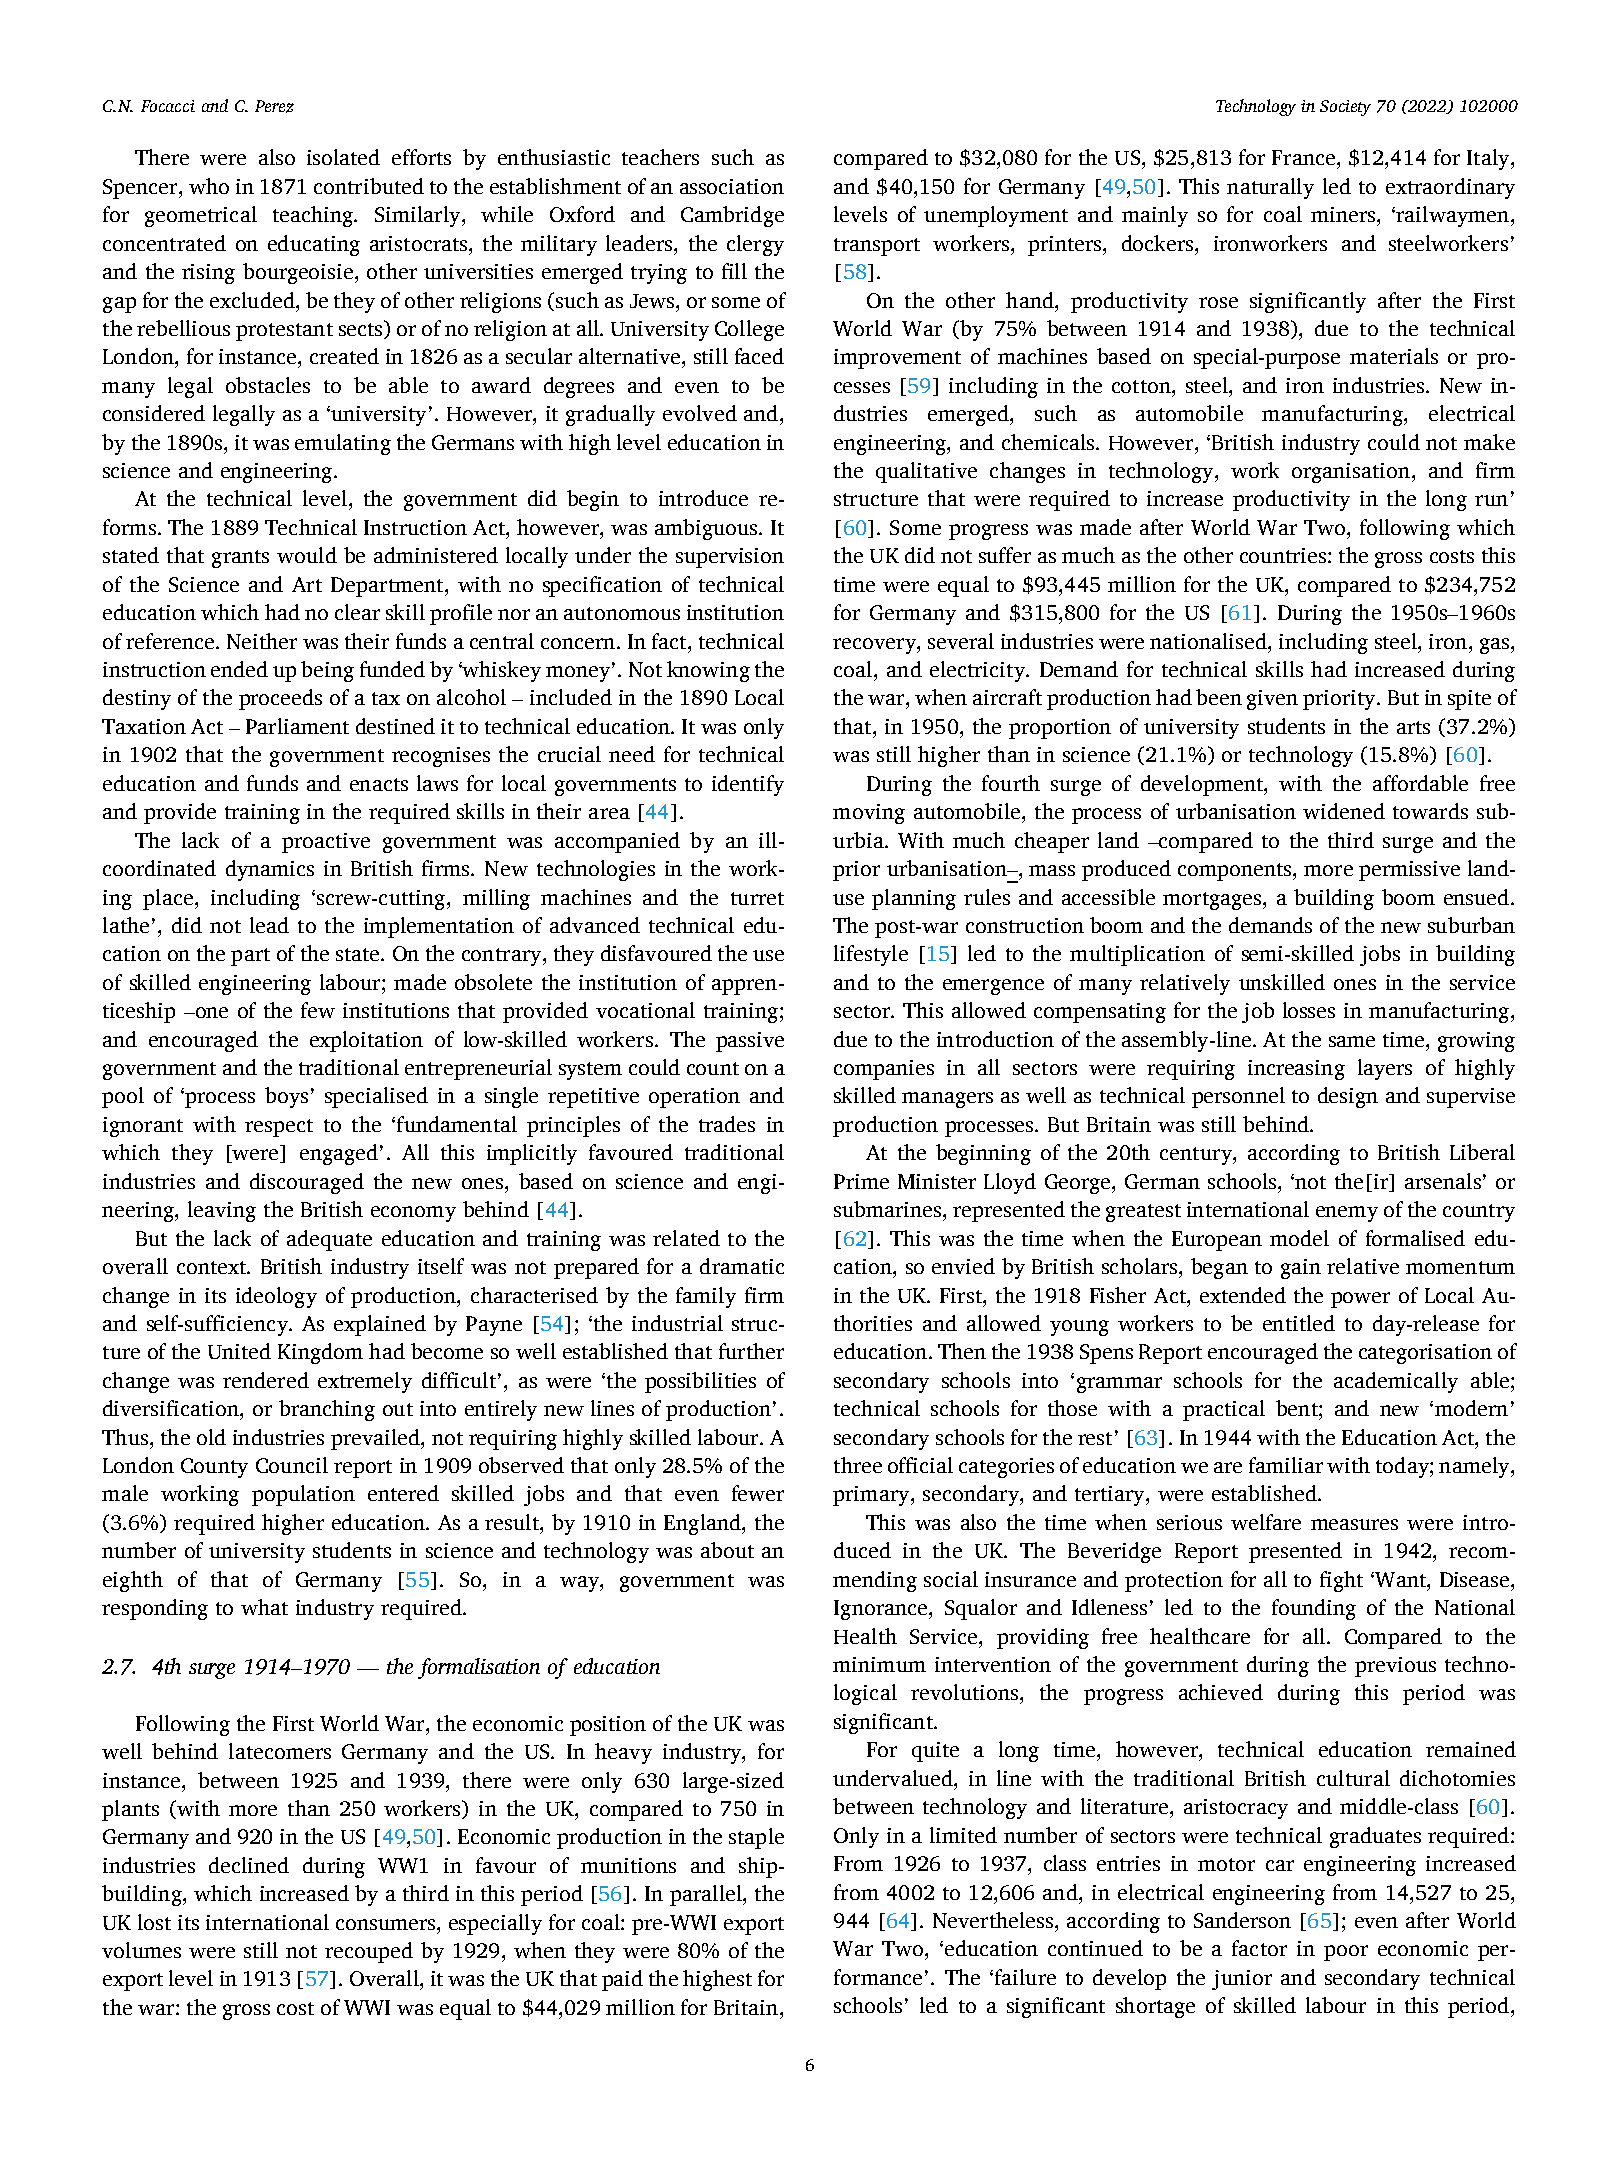  I want to click on boys, so click(286, 1097).
